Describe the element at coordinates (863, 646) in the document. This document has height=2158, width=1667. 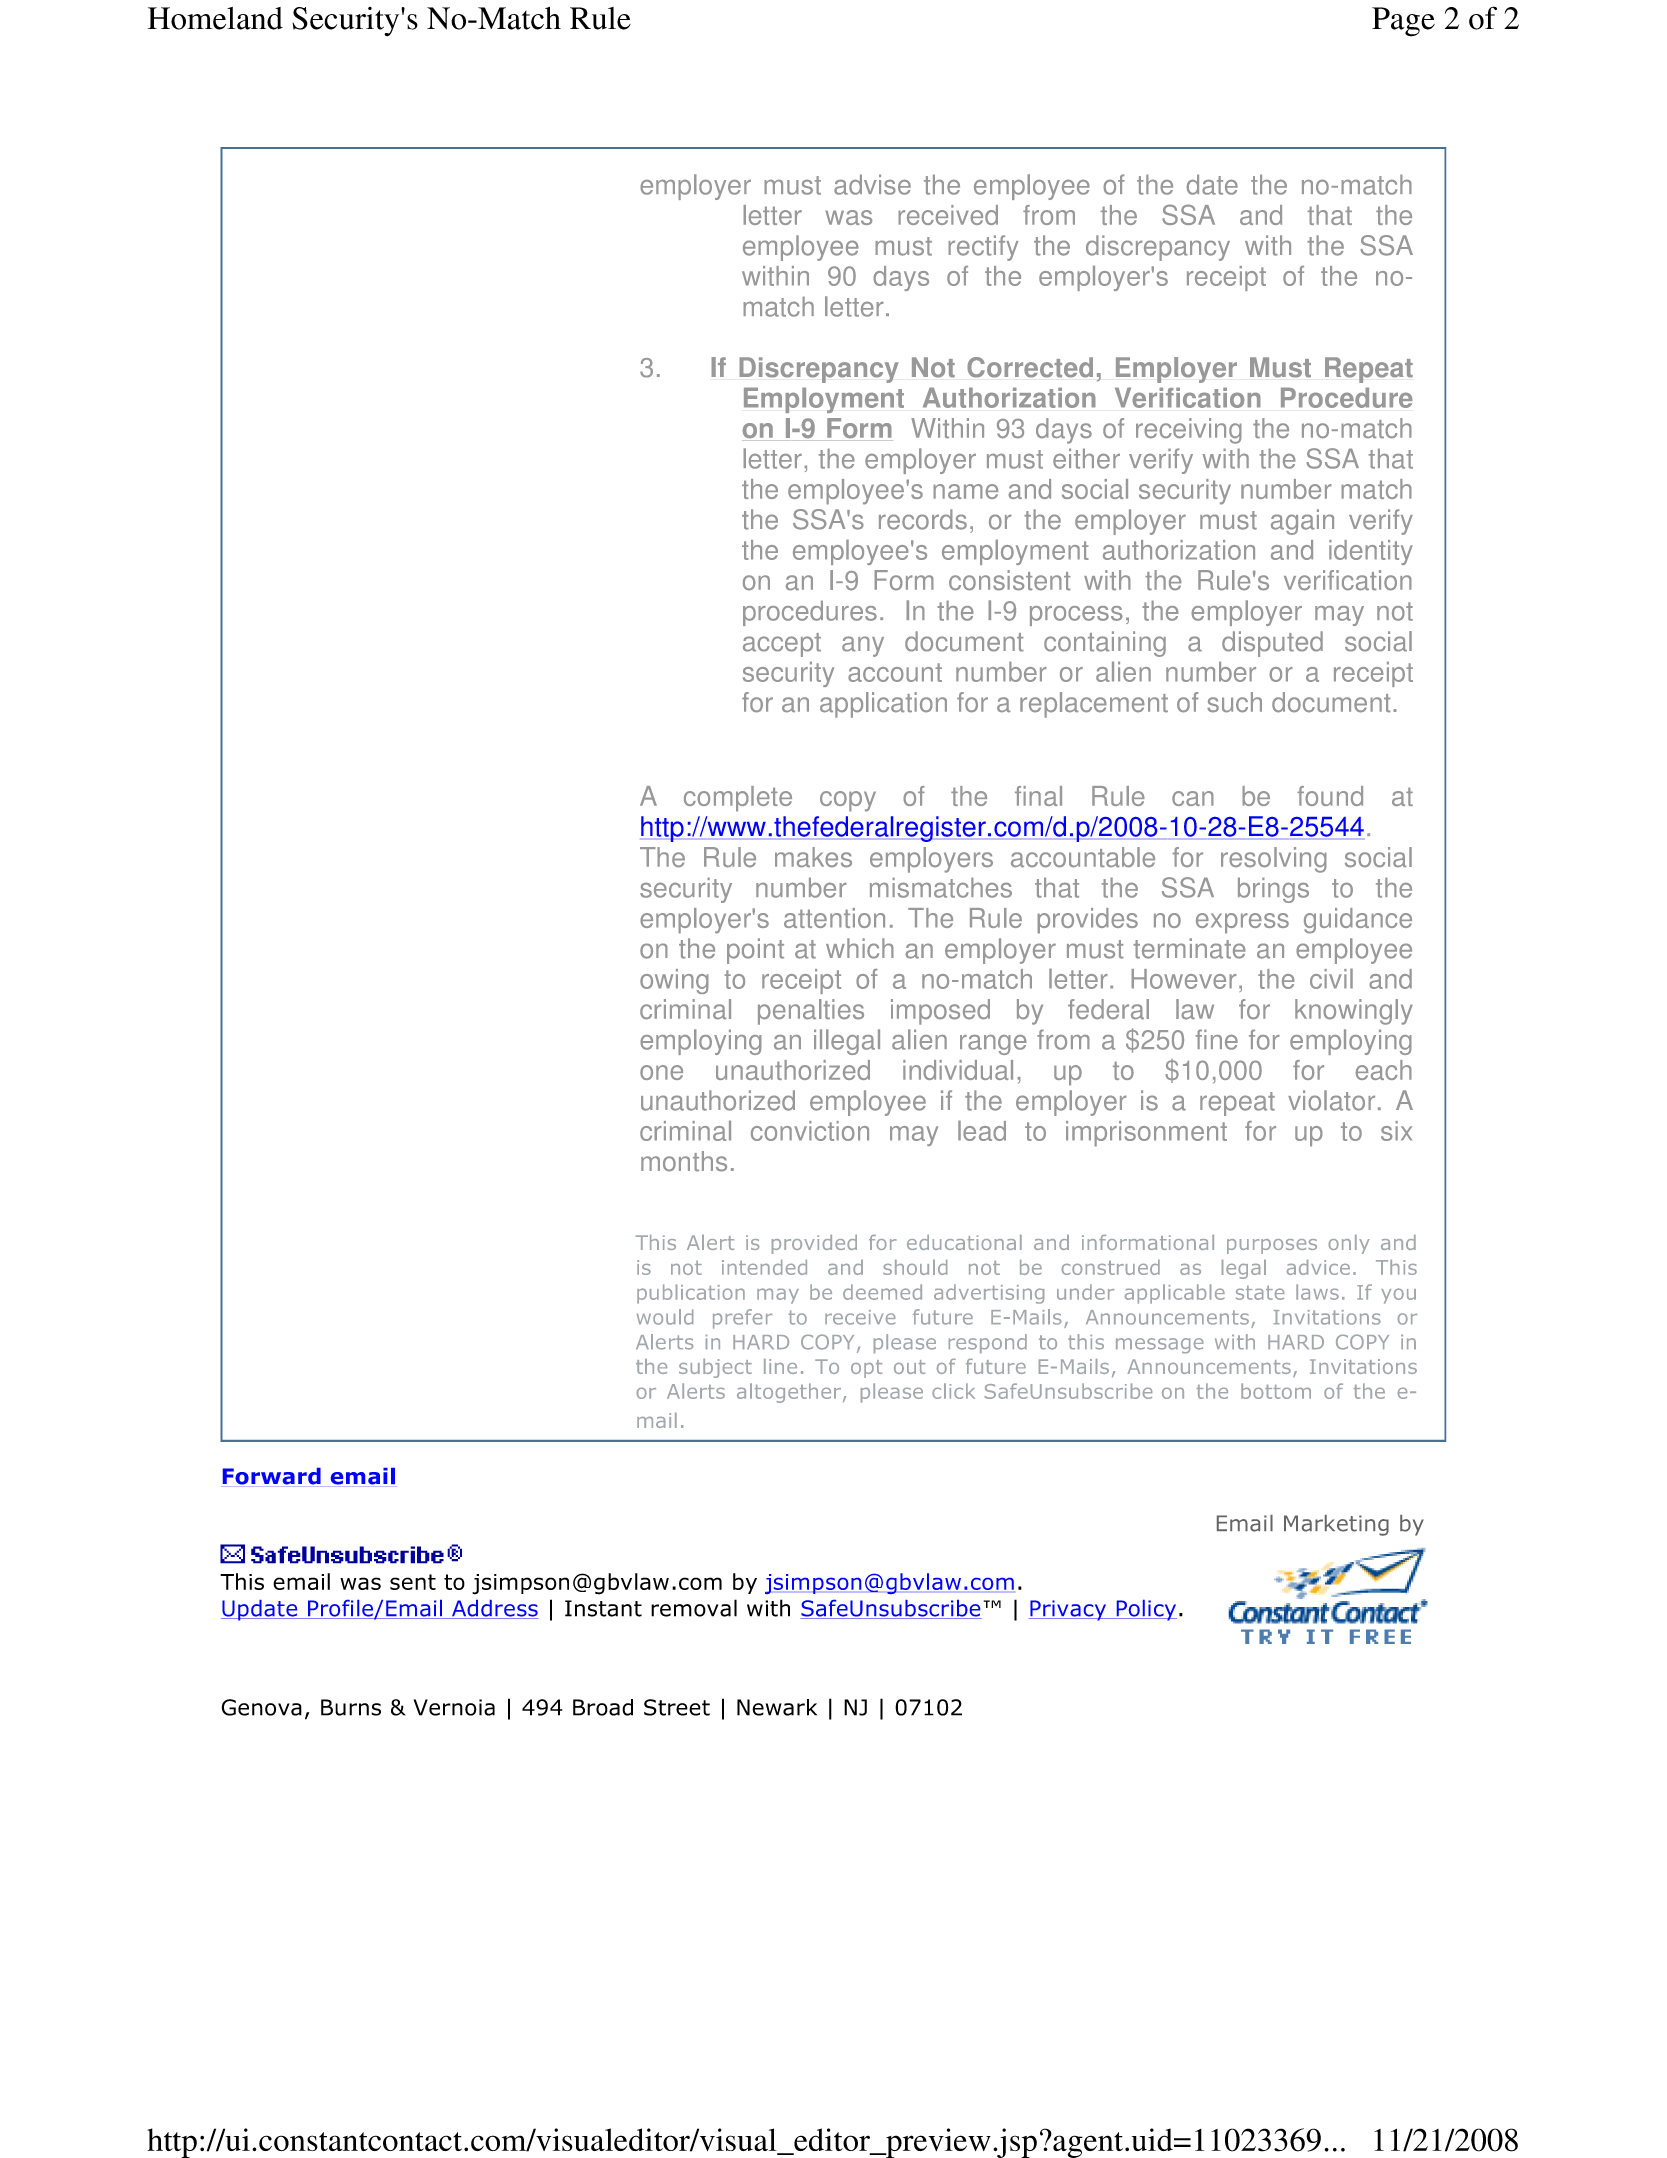
I see `any` at that location.
